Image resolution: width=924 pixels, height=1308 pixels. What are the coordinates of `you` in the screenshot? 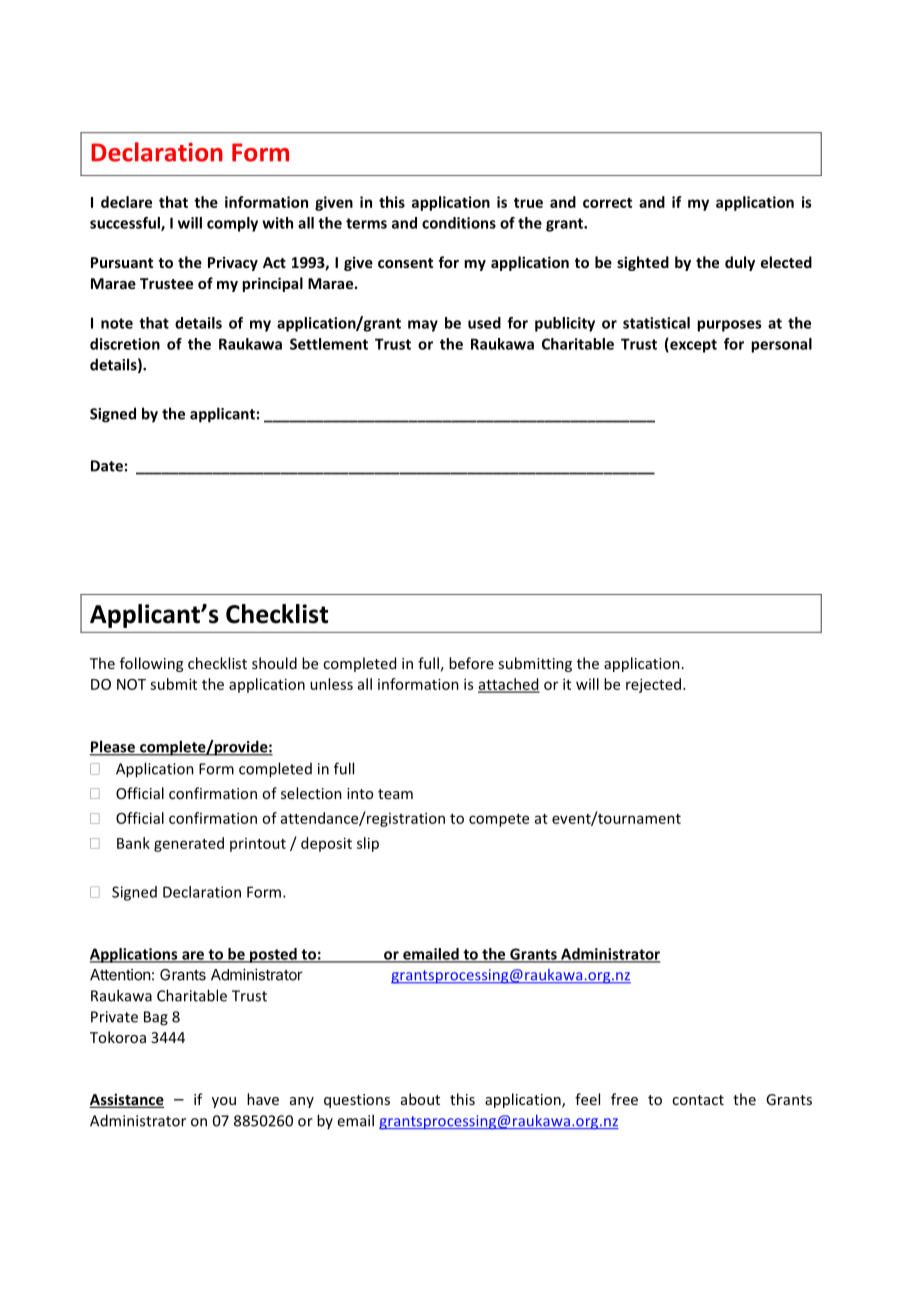 It's located at (224, 1102).
